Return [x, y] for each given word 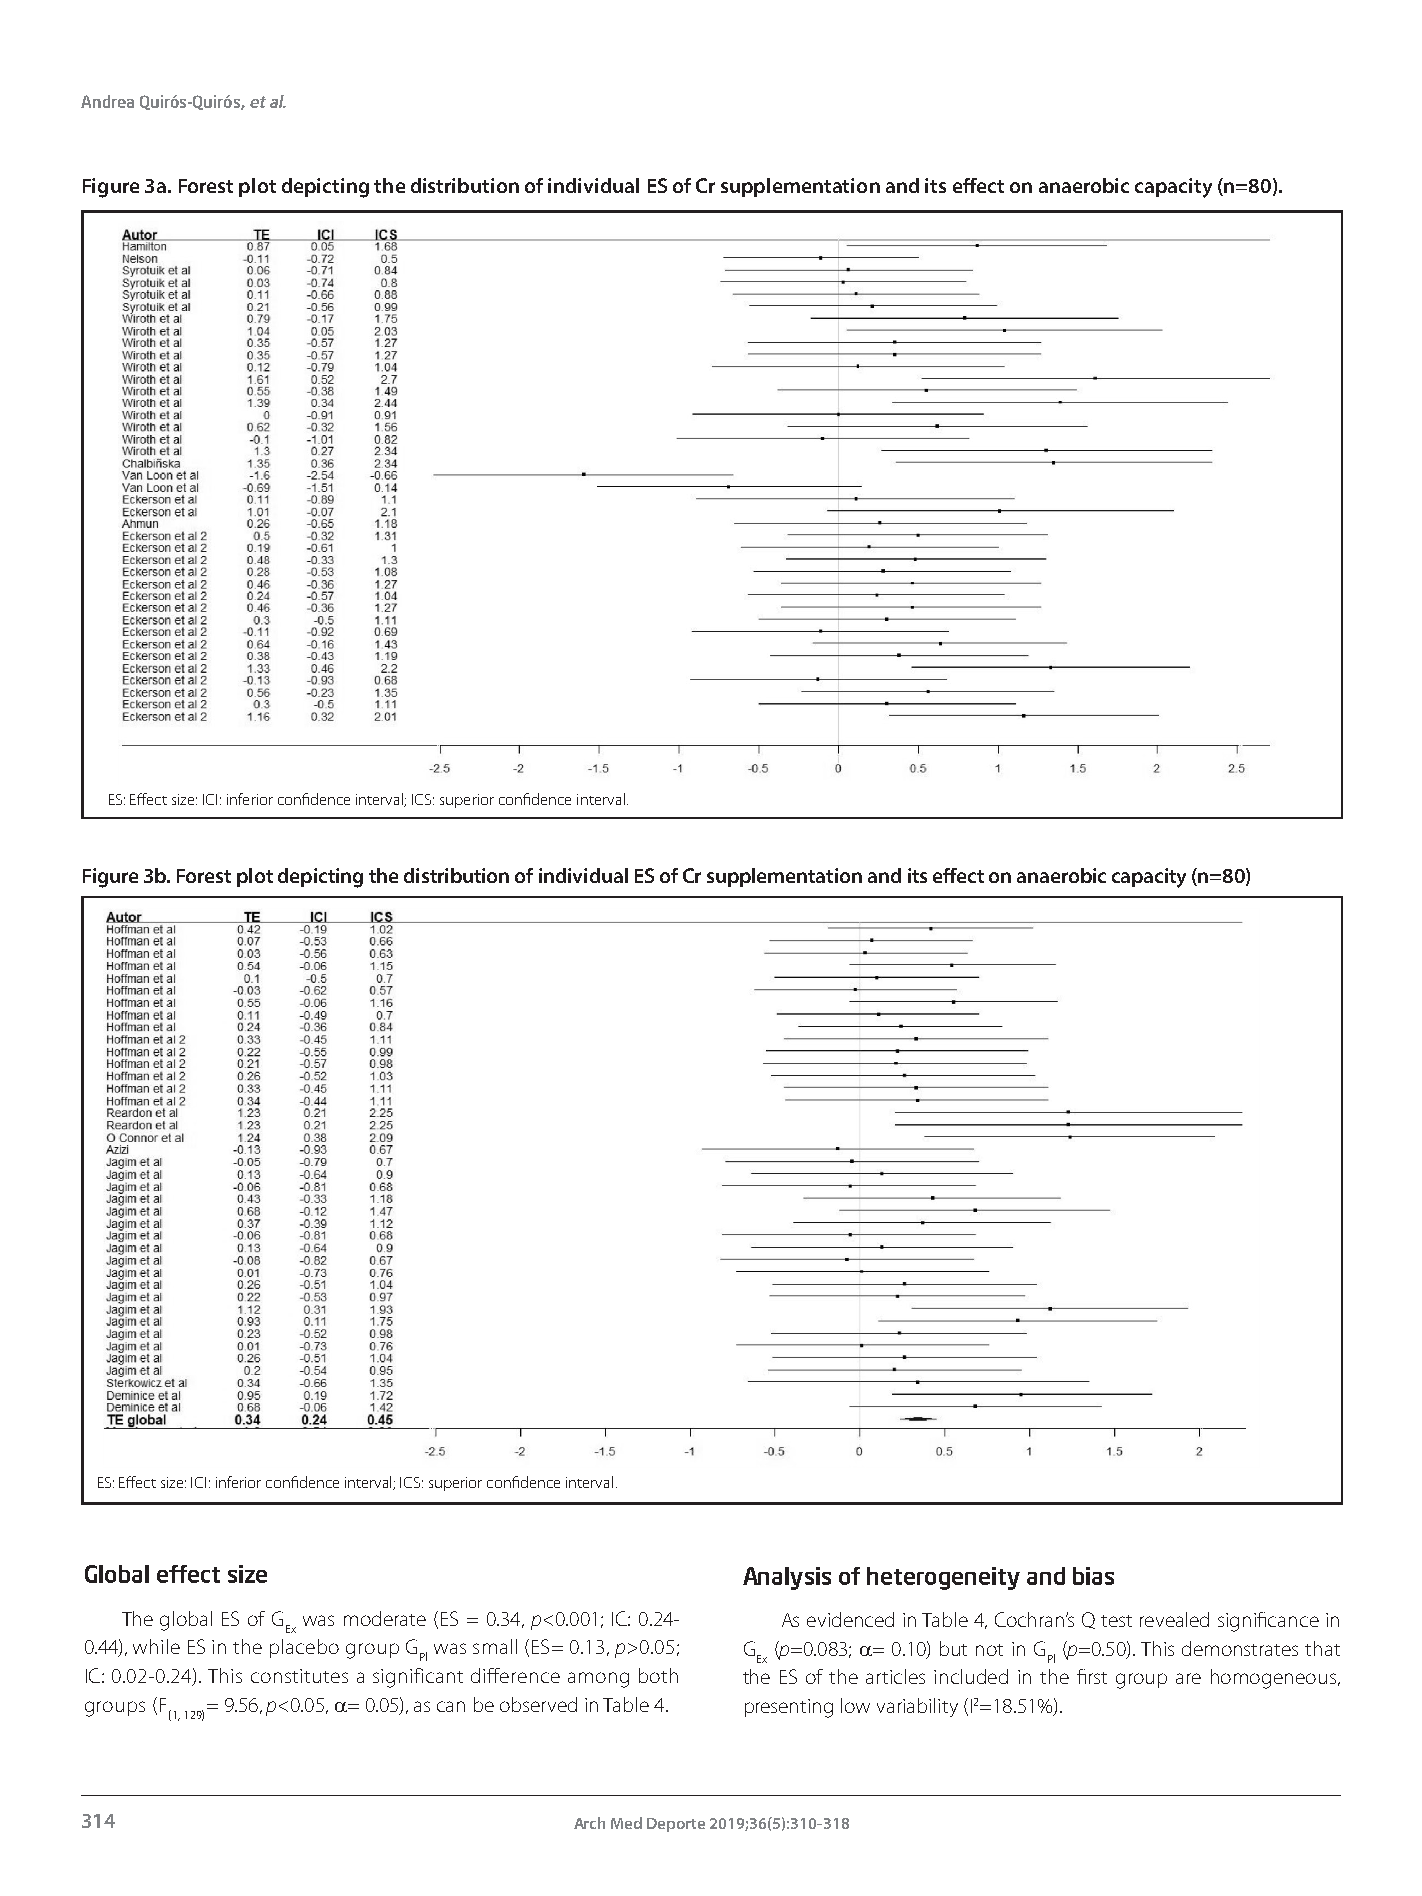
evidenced [850, 1619]
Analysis [787, 1578]
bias [1093, 1576]
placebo [304, 1648]
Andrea [107, 101]
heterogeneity [943, 1578]
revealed [1174, 1619]
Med [626, 1823]
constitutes [299, 1676]
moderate [385, 1618]
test [1116, 1621]
